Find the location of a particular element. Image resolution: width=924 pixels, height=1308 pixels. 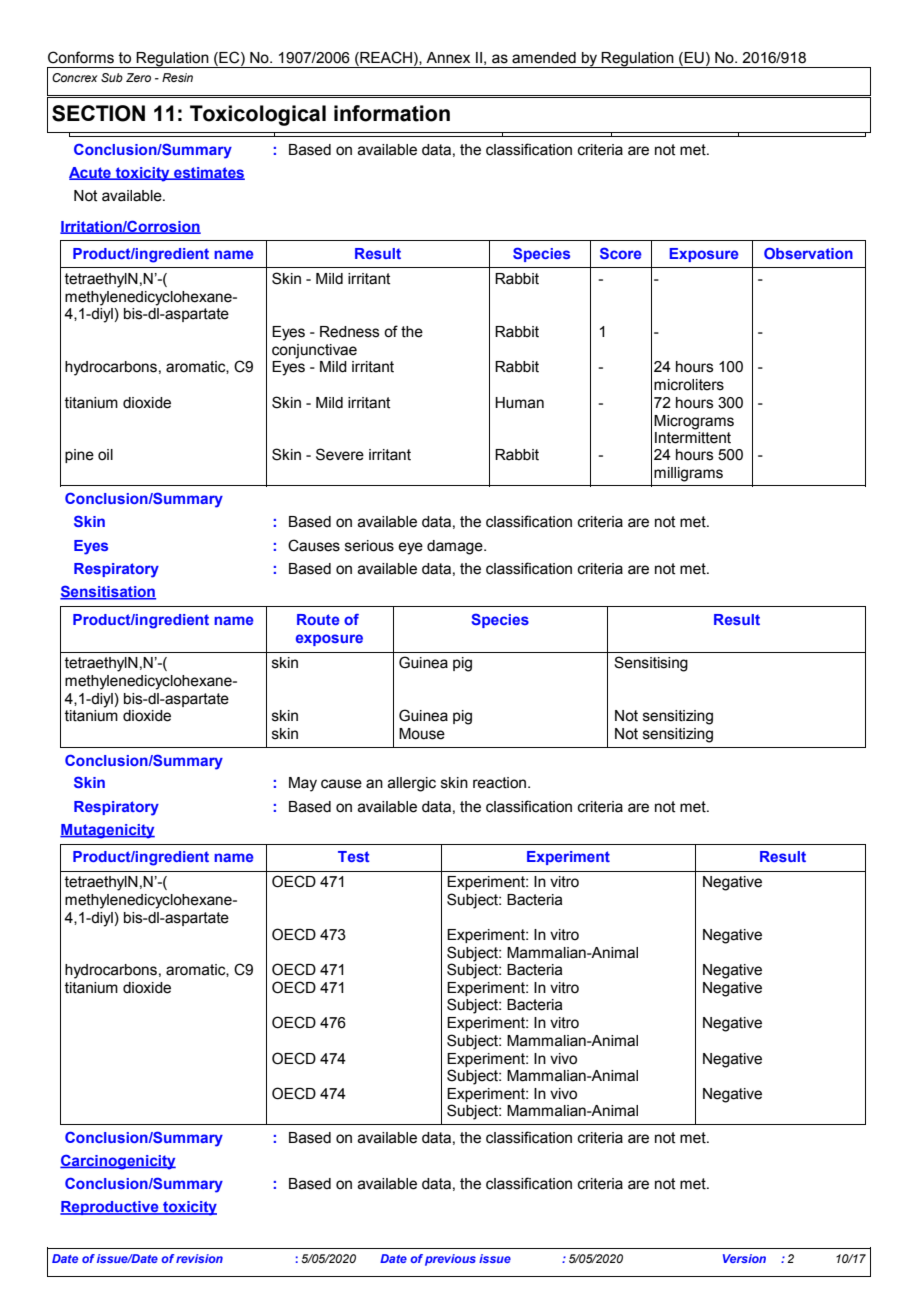

amended is located at coordinates (544, 58).
